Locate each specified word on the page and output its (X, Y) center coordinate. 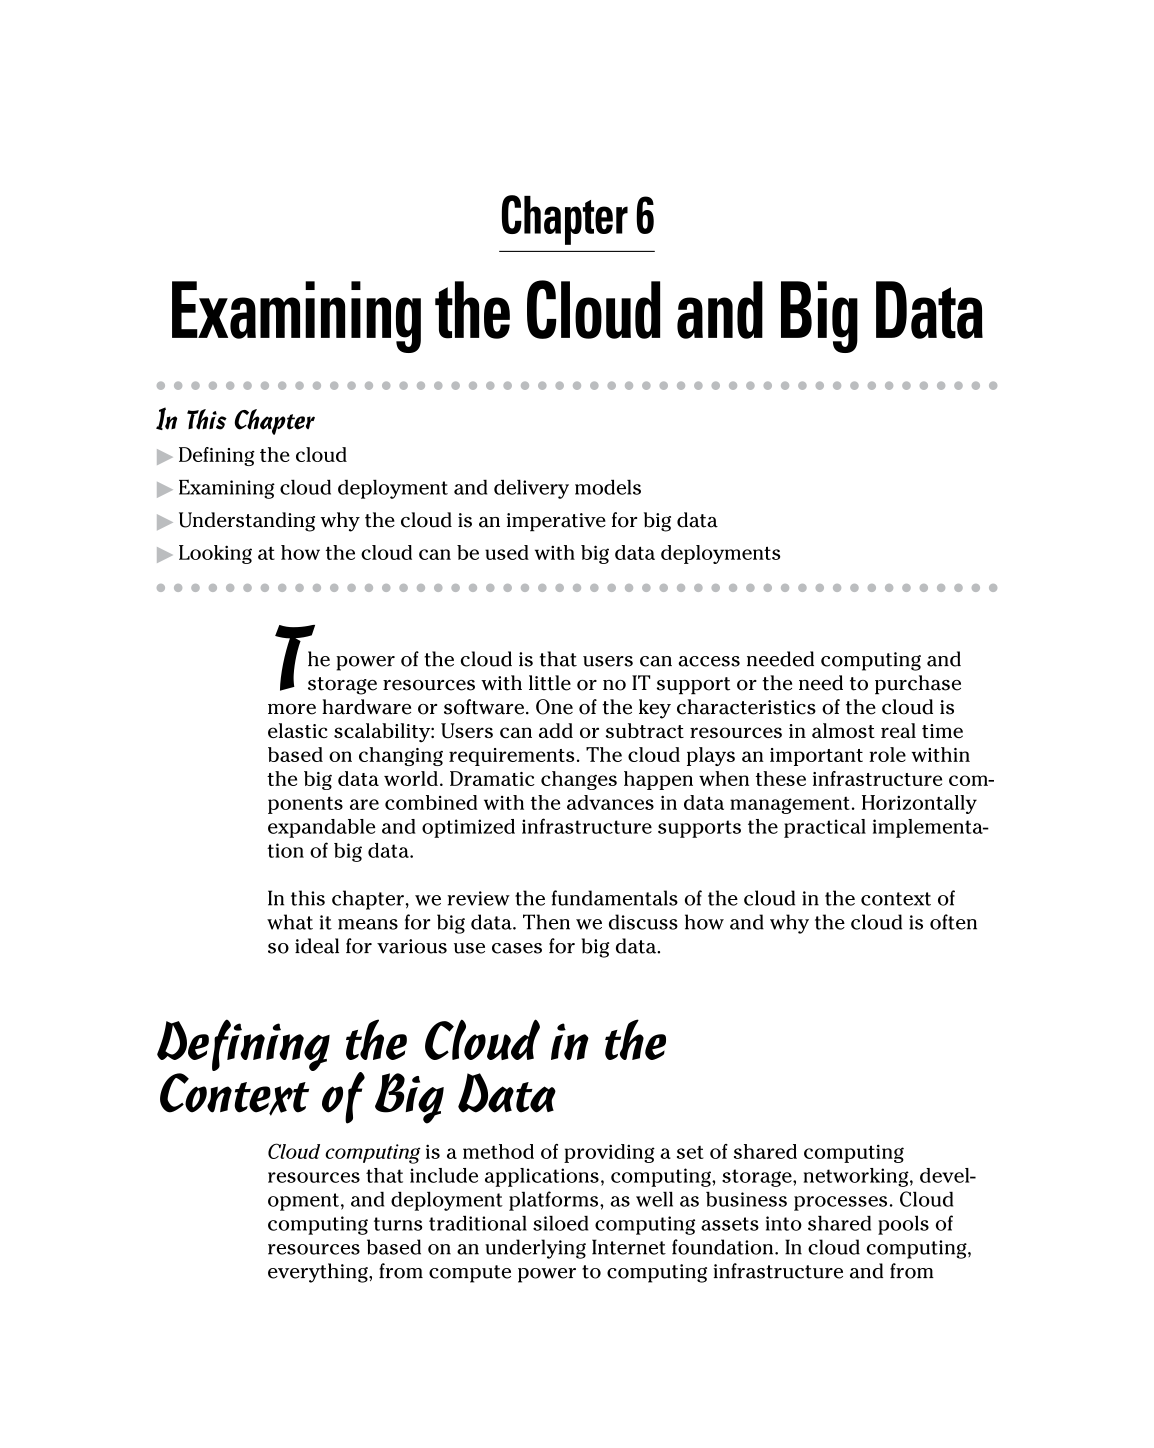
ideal (317, 946)
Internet (629, 1247)
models (608, 487)
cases (517, 948)
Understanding (247, 522)
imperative (556, 522)
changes (579, 780)
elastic (298, 730)
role (887, 754)
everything (319, 1273)
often (953, 922)
